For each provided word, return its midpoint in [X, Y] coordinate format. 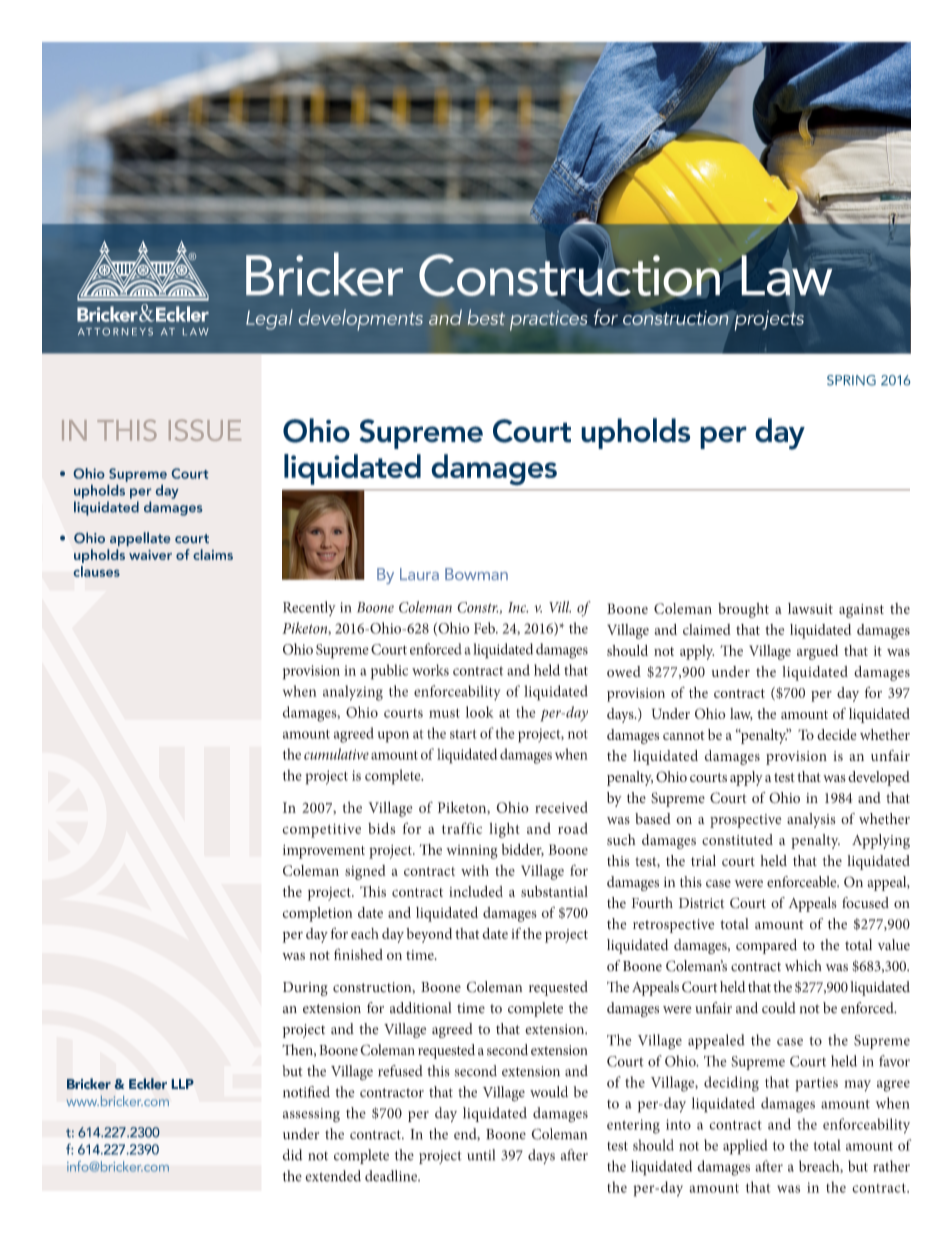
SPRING [851, 380]
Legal [269, 319]
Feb [485, 628]
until [481, 1155]
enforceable [803, 882]
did [292, 1155]
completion [317, 914]
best [486, 317]
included [476, 891]
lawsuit [810, 608]
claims [213, 554]
